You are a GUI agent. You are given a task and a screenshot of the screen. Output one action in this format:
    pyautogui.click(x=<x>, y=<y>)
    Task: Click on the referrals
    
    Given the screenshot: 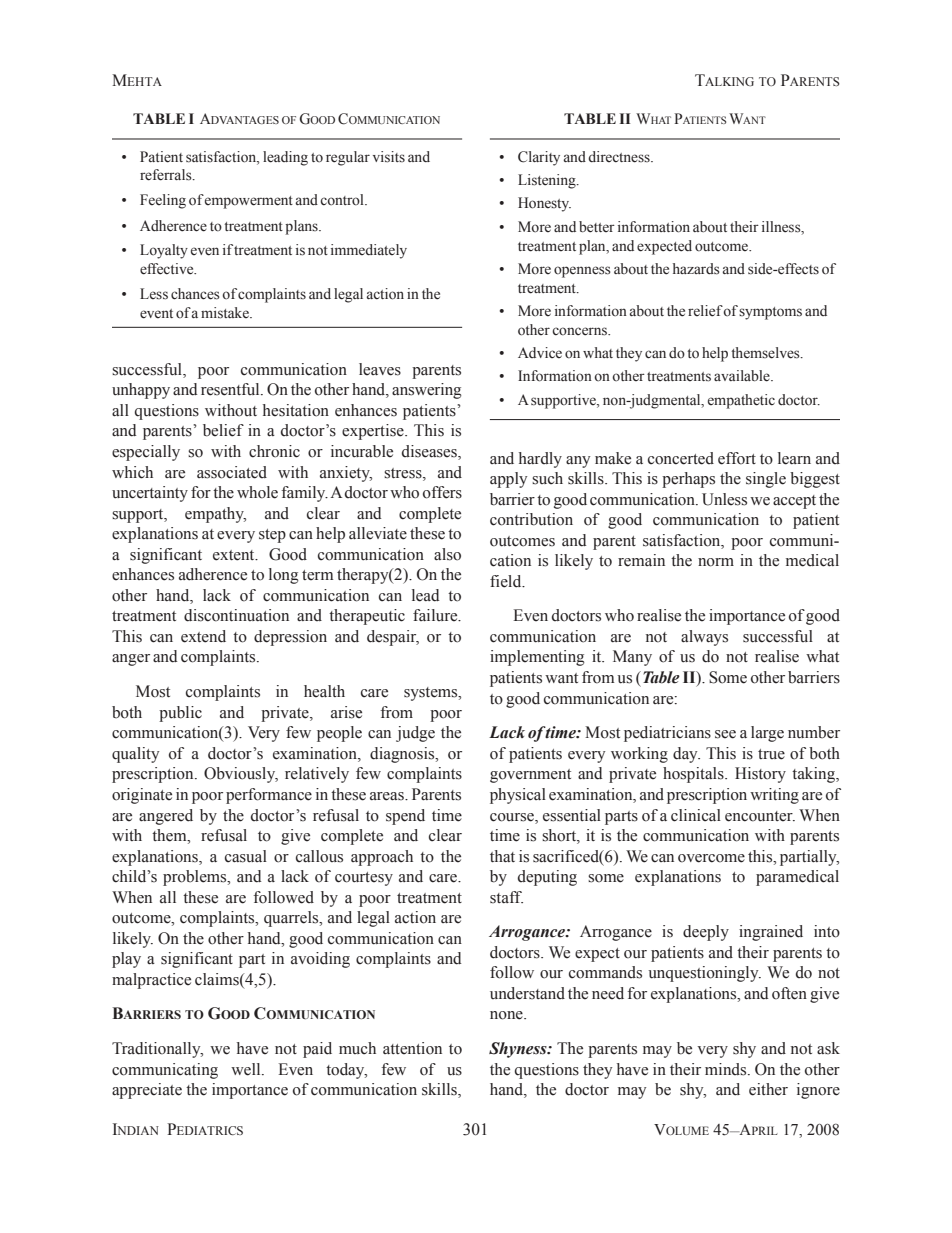 What is the action you would take?
    pyautogui.click(x=167, y=175)
